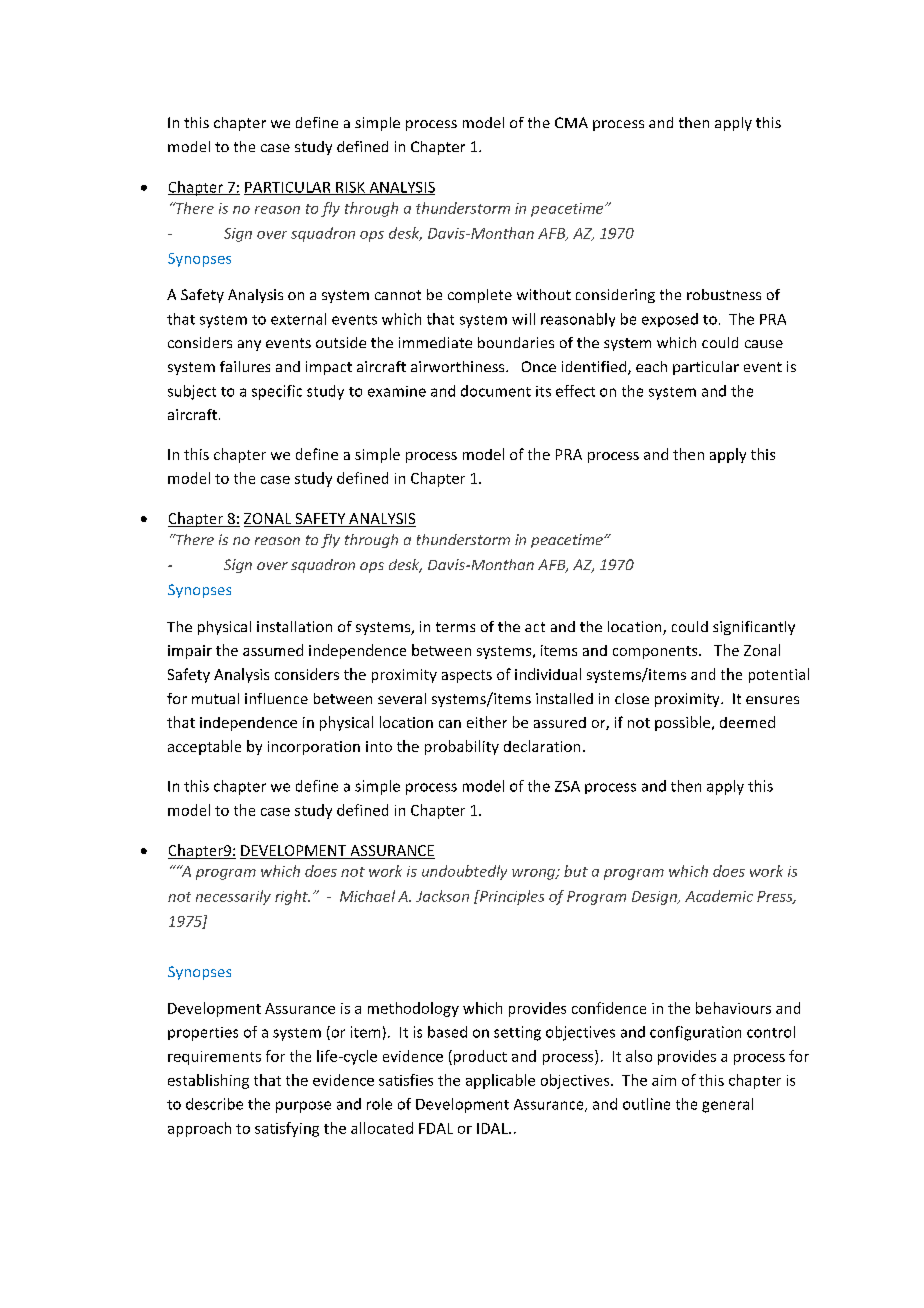  Describe the element at coordinates (351, 188) in the screenshot. I see `RISK` at that location.
